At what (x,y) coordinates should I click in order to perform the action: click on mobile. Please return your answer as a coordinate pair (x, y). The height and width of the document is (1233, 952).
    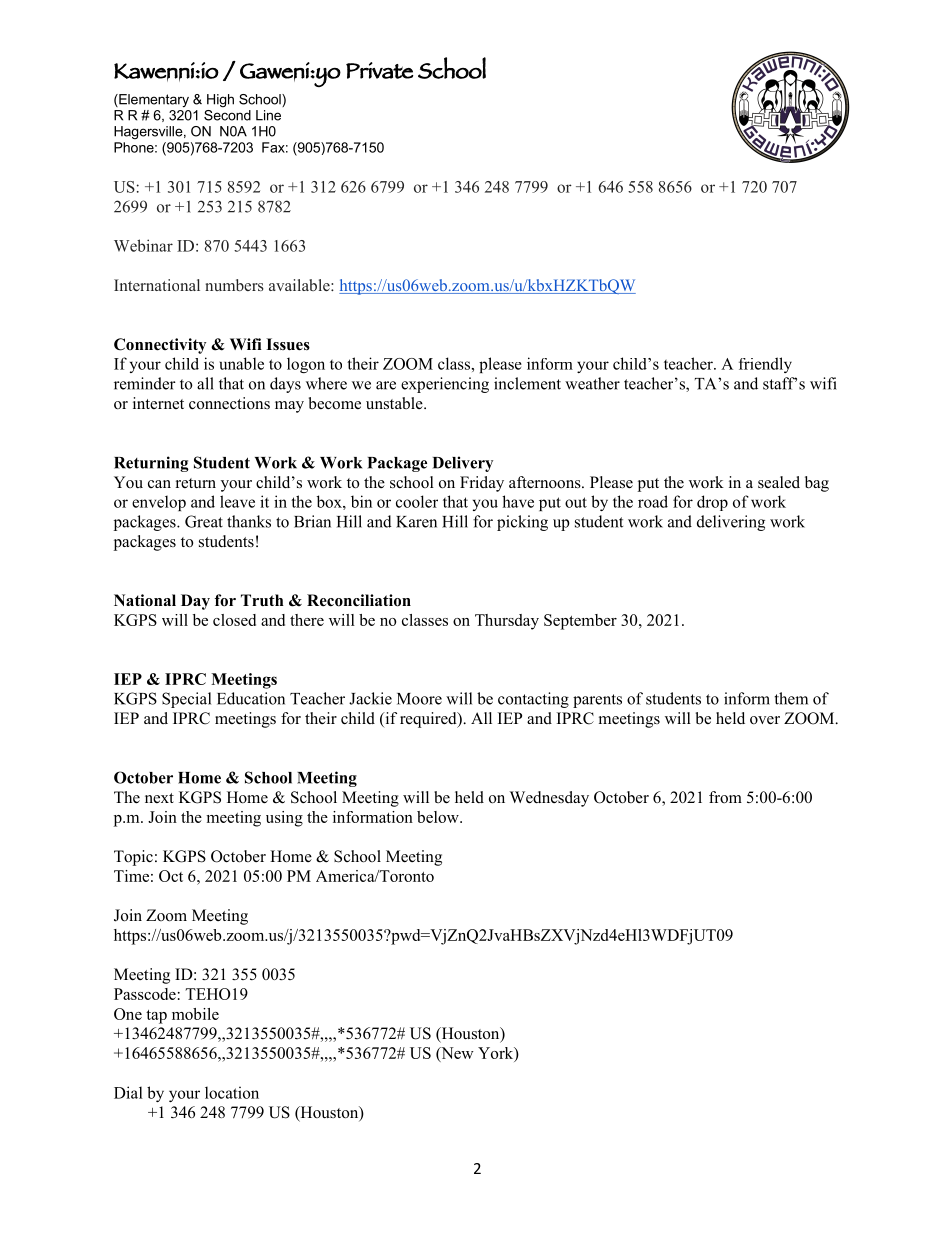
    Looking at the image, I should click on (195, 1014).
